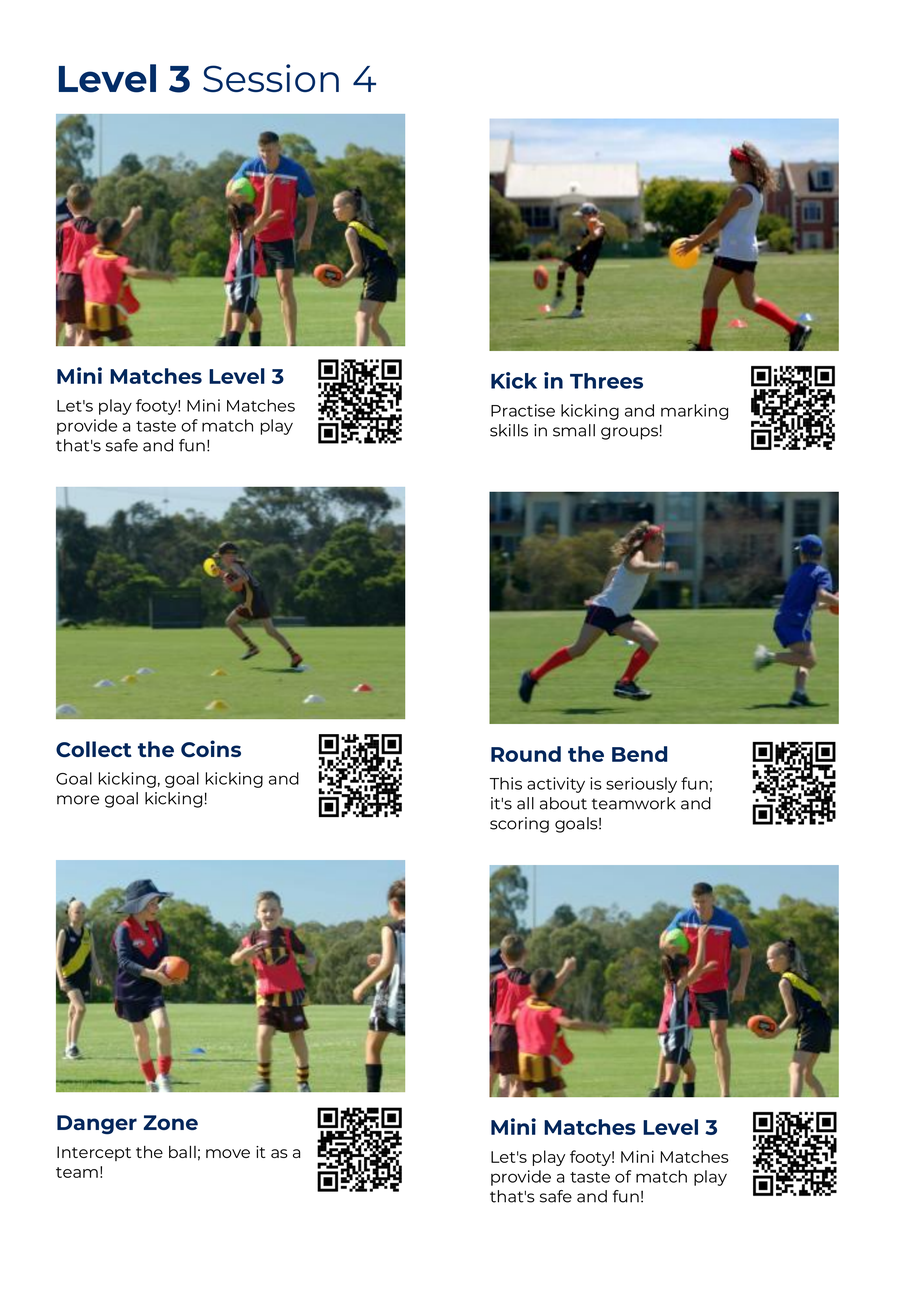 This screenshot has height=1308, width=924. What do you see at coordinates (574, 430) in the screenshot?
I see `small` at bounding box center [574, 430].
